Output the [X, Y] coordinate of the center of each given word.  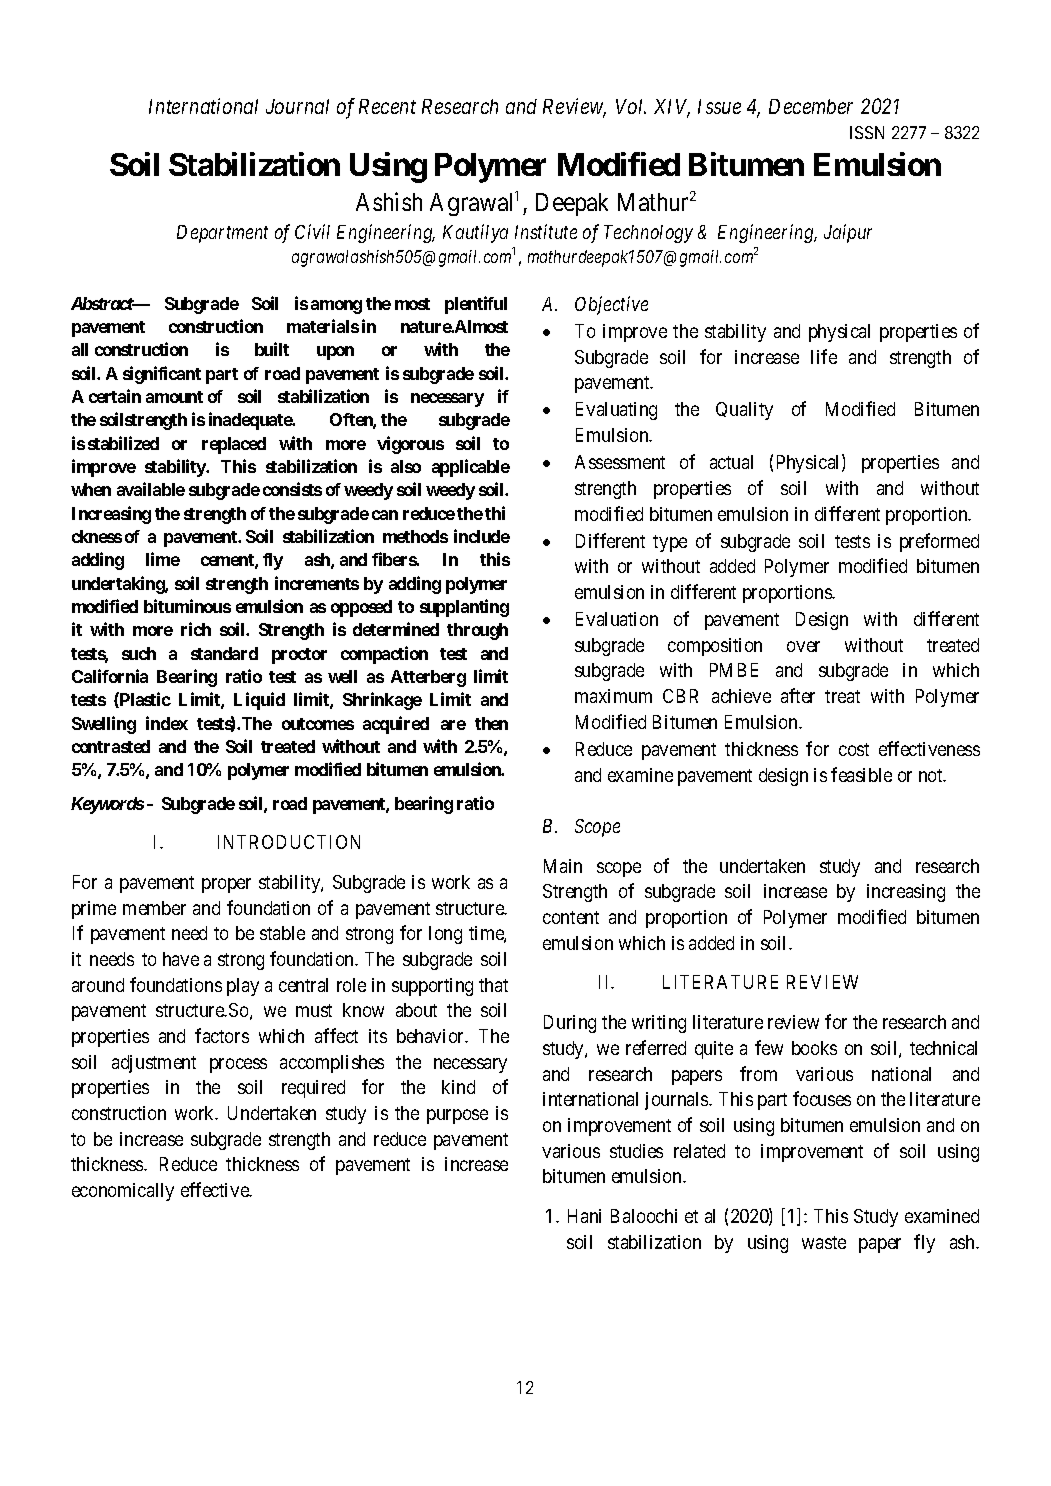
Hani [584, 1216]
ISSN [867, 132]
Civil [312, 231]
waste [824, 1242]
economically [123, 1192]
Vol [631, 106]
